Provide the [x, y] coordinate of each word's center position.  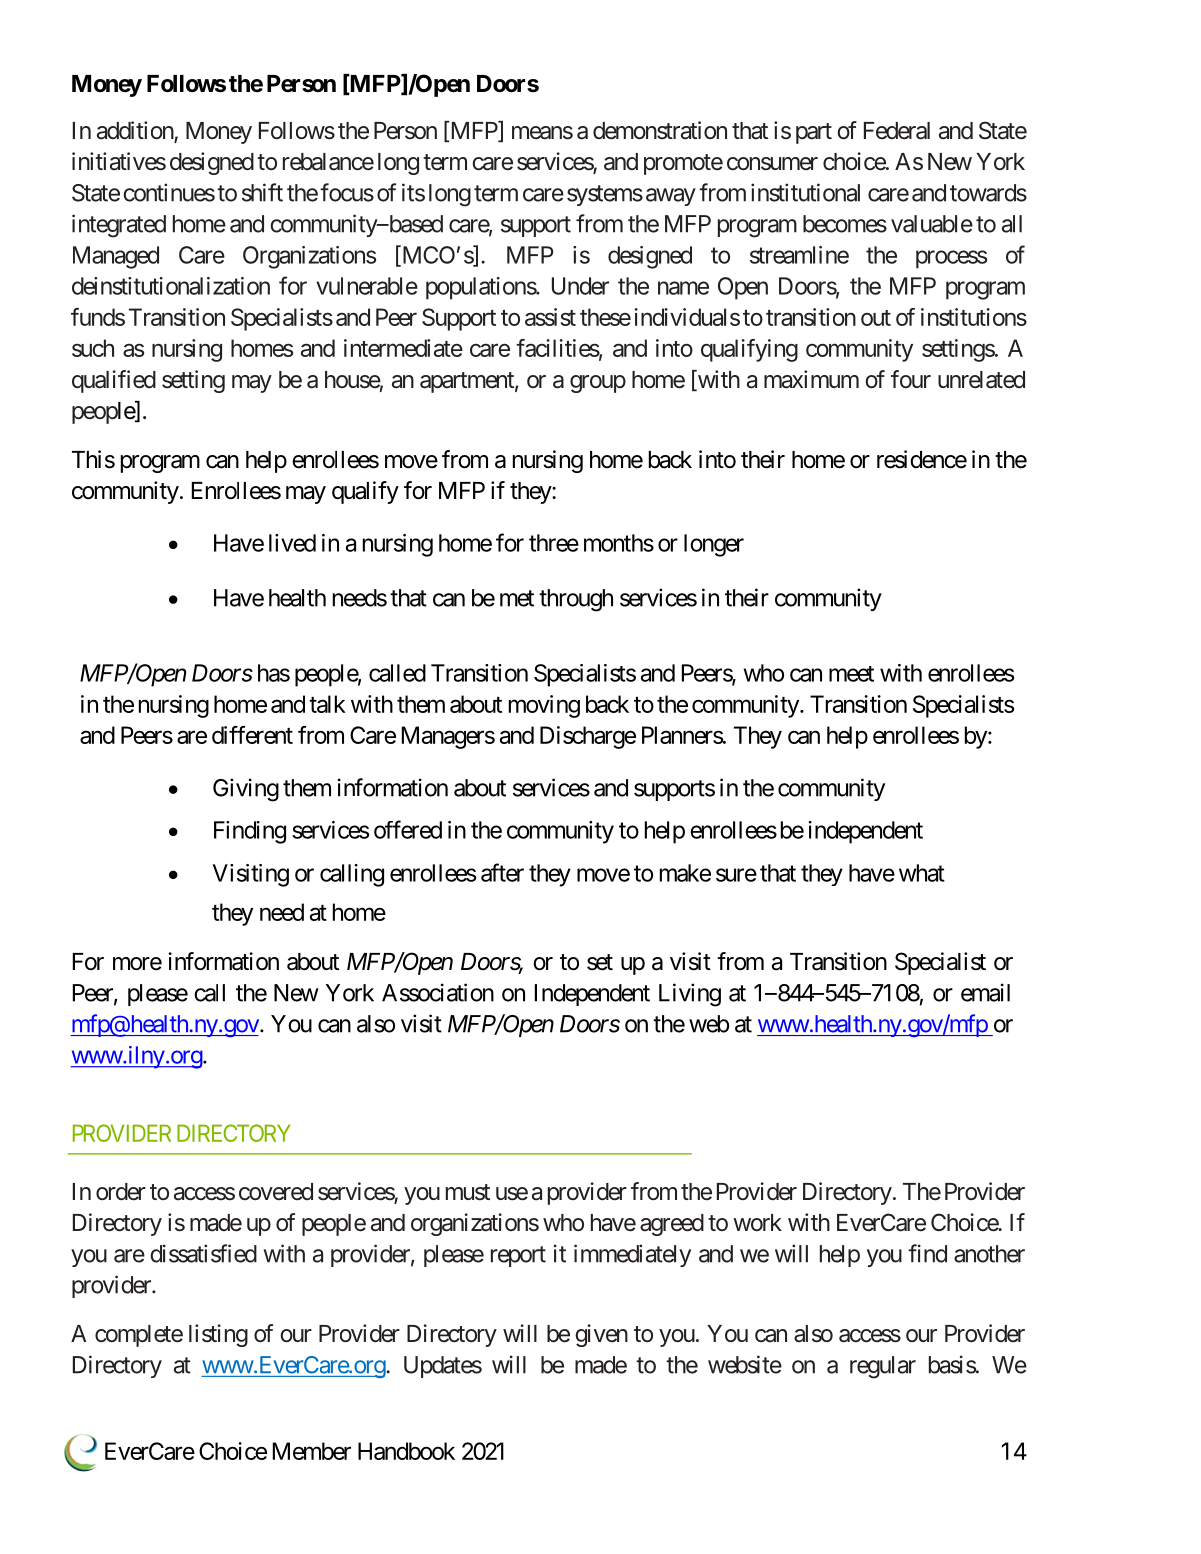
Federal [897, 131]
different [252, 735]
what [922, 873]
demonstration [660, 130]
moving [544, 706]
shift [262, 192]
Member [312, 1451]
